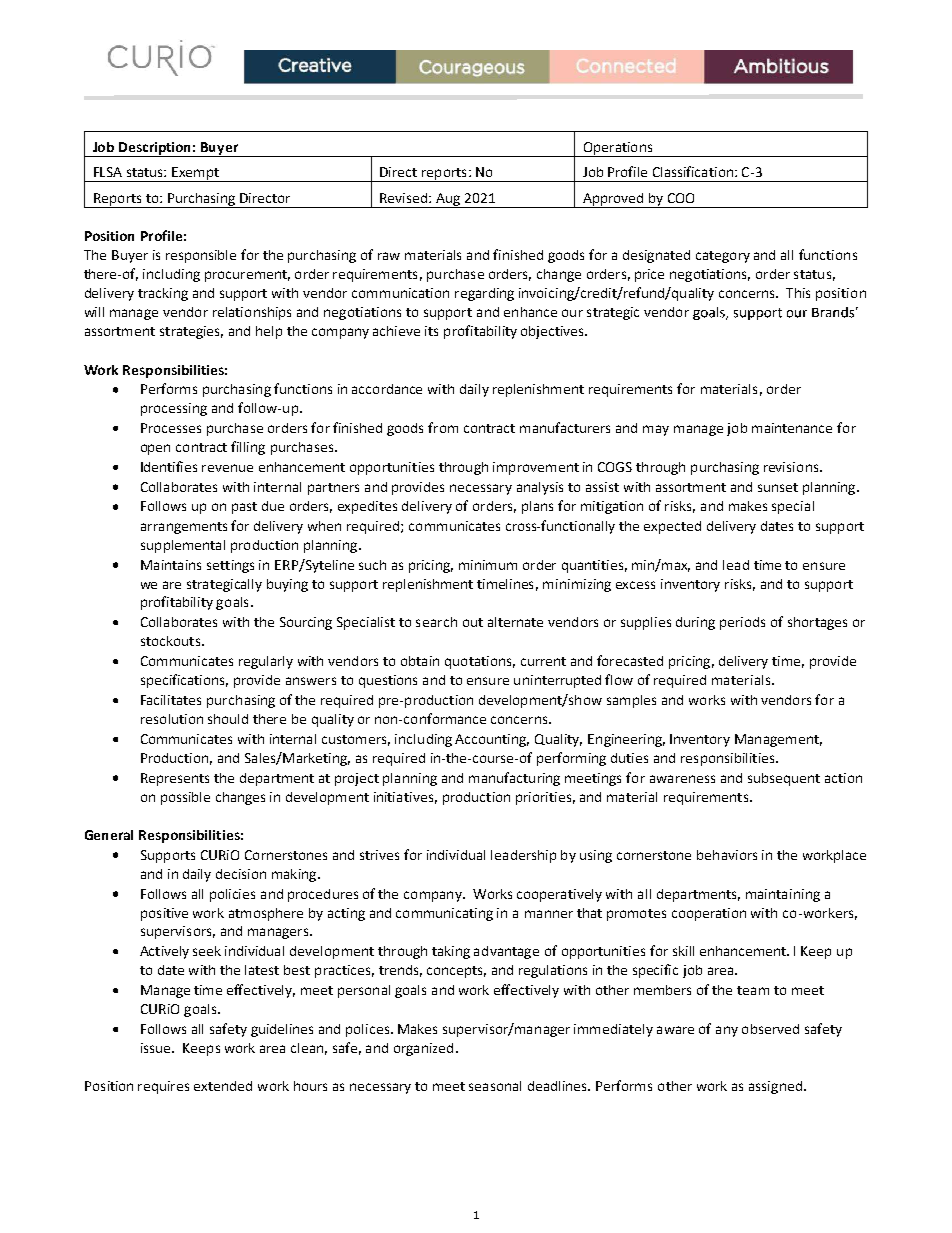 The width and height of the page is (952, 1233). Describe the element at coordinates (436, 622) in the page. I see `search` at that location.
